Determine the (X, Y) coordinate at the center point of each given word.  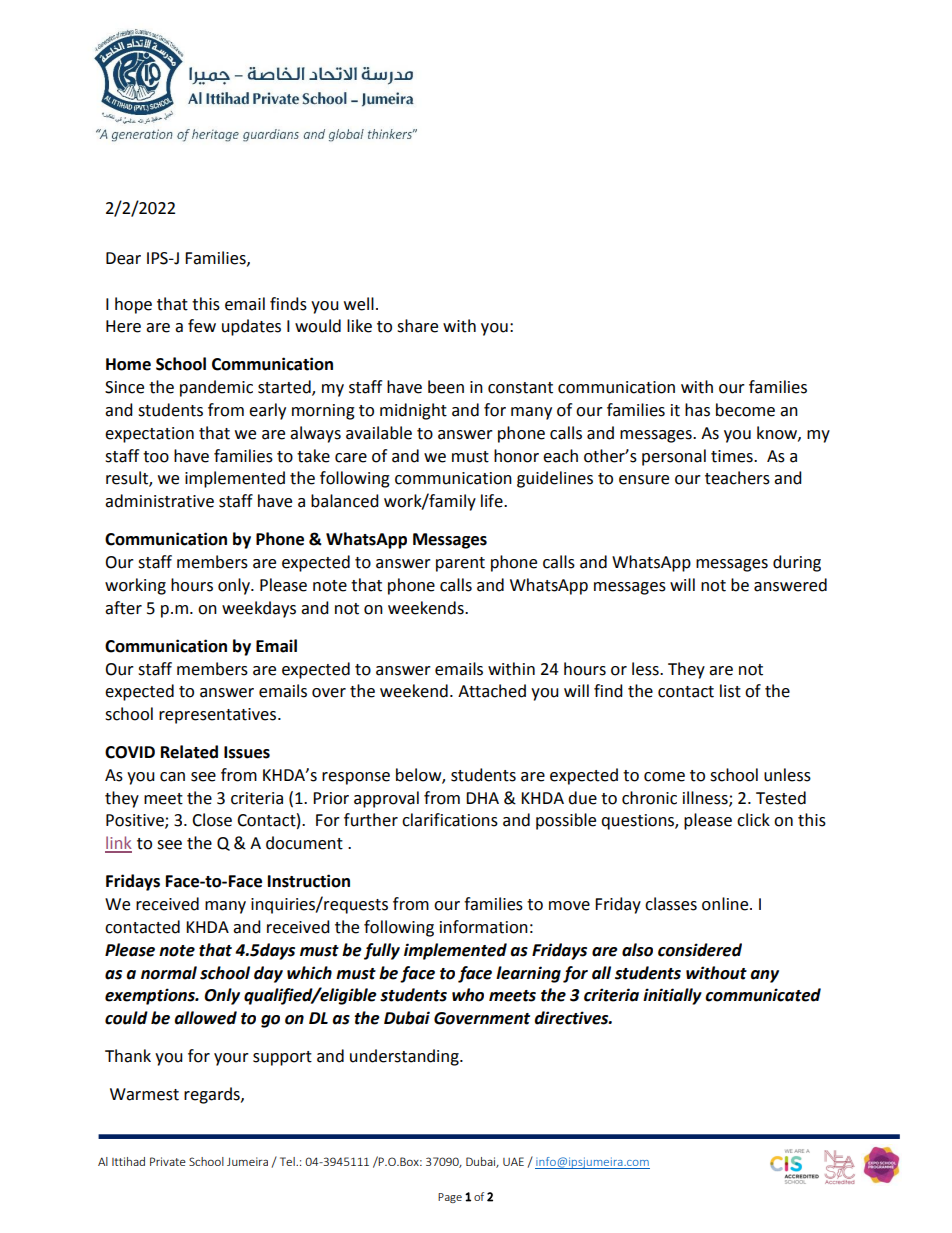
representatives (219, 716)
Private (168, 1161)
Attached (492, 691)
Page (450, 1198)
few (202, 326)
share (417, 326)
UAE (513, 1161)
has (697, 410)
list (730, 691)
